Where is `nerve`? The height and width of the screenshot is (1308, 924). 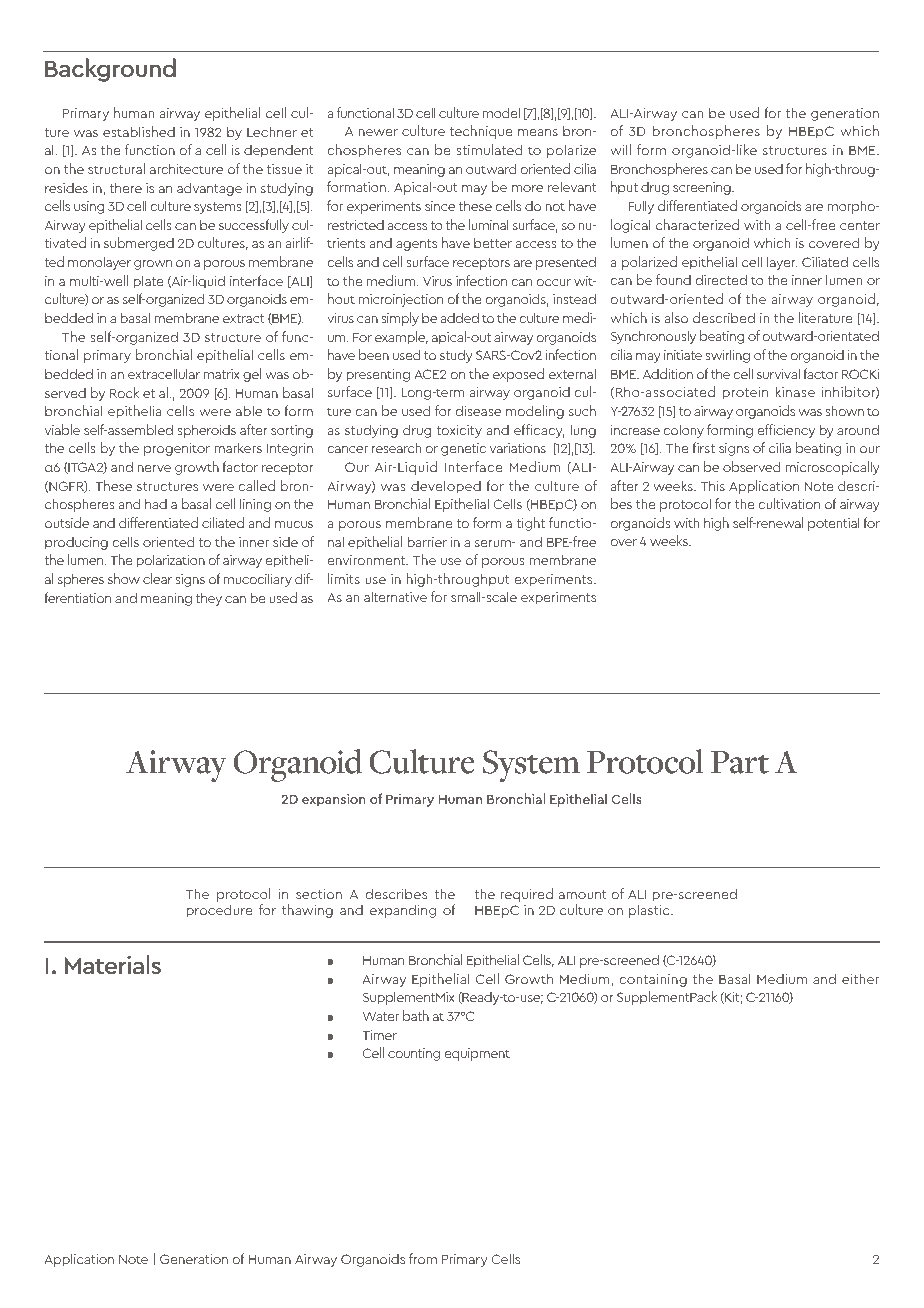
nerve is located at coordinates (154, 468).
